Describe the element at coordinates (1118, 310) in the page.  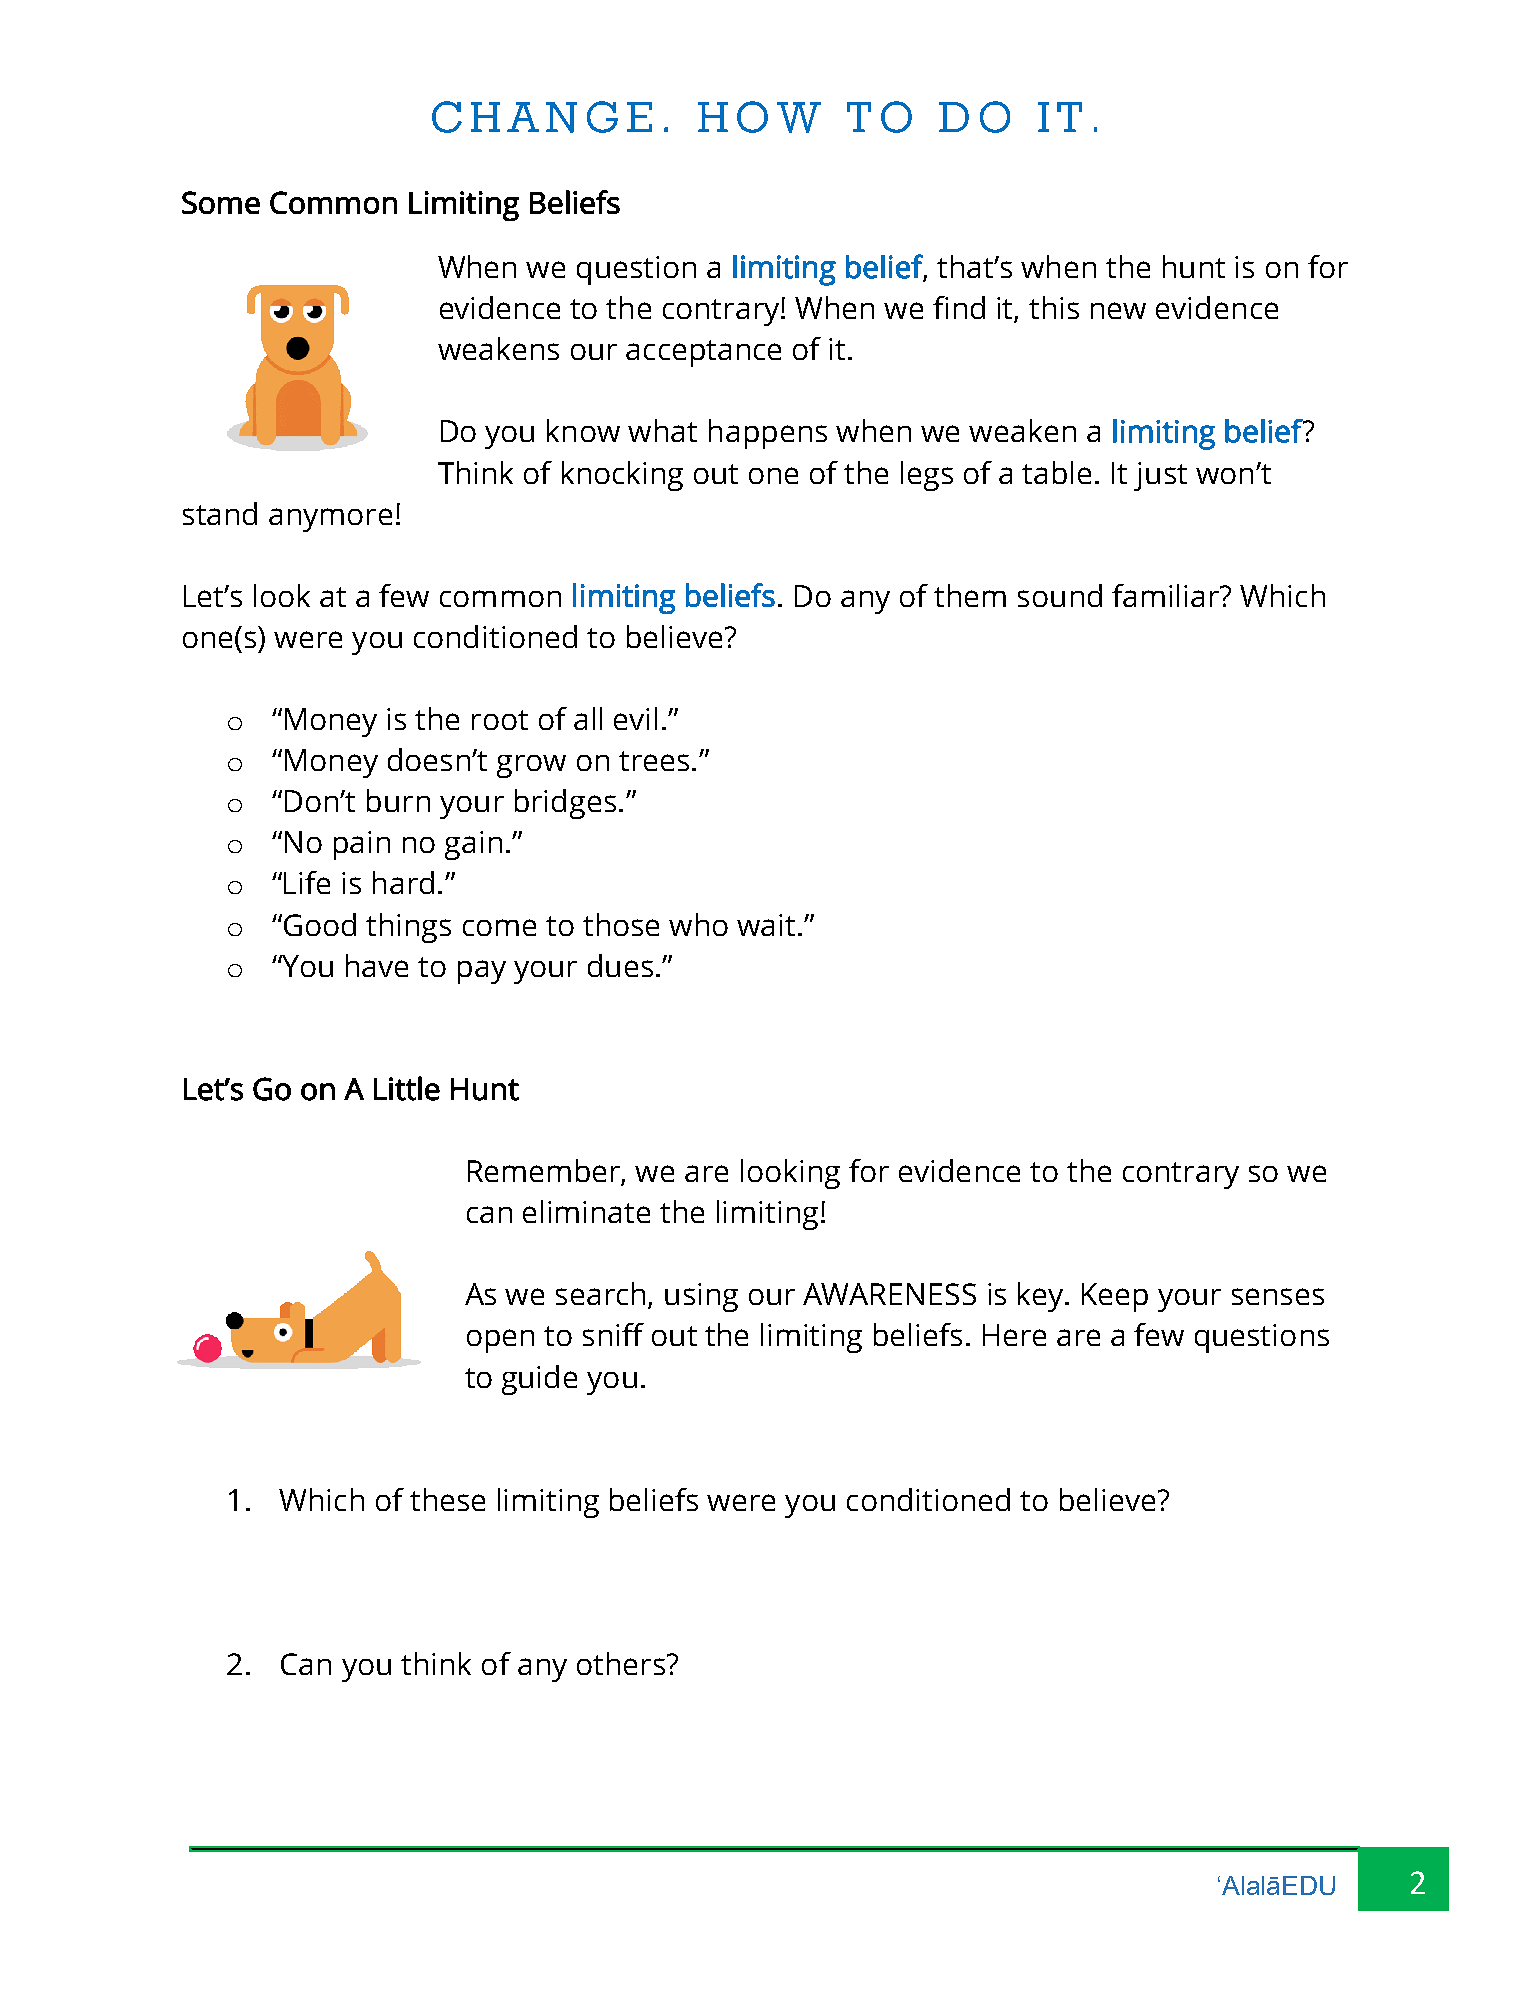
I see `new` at that location.
